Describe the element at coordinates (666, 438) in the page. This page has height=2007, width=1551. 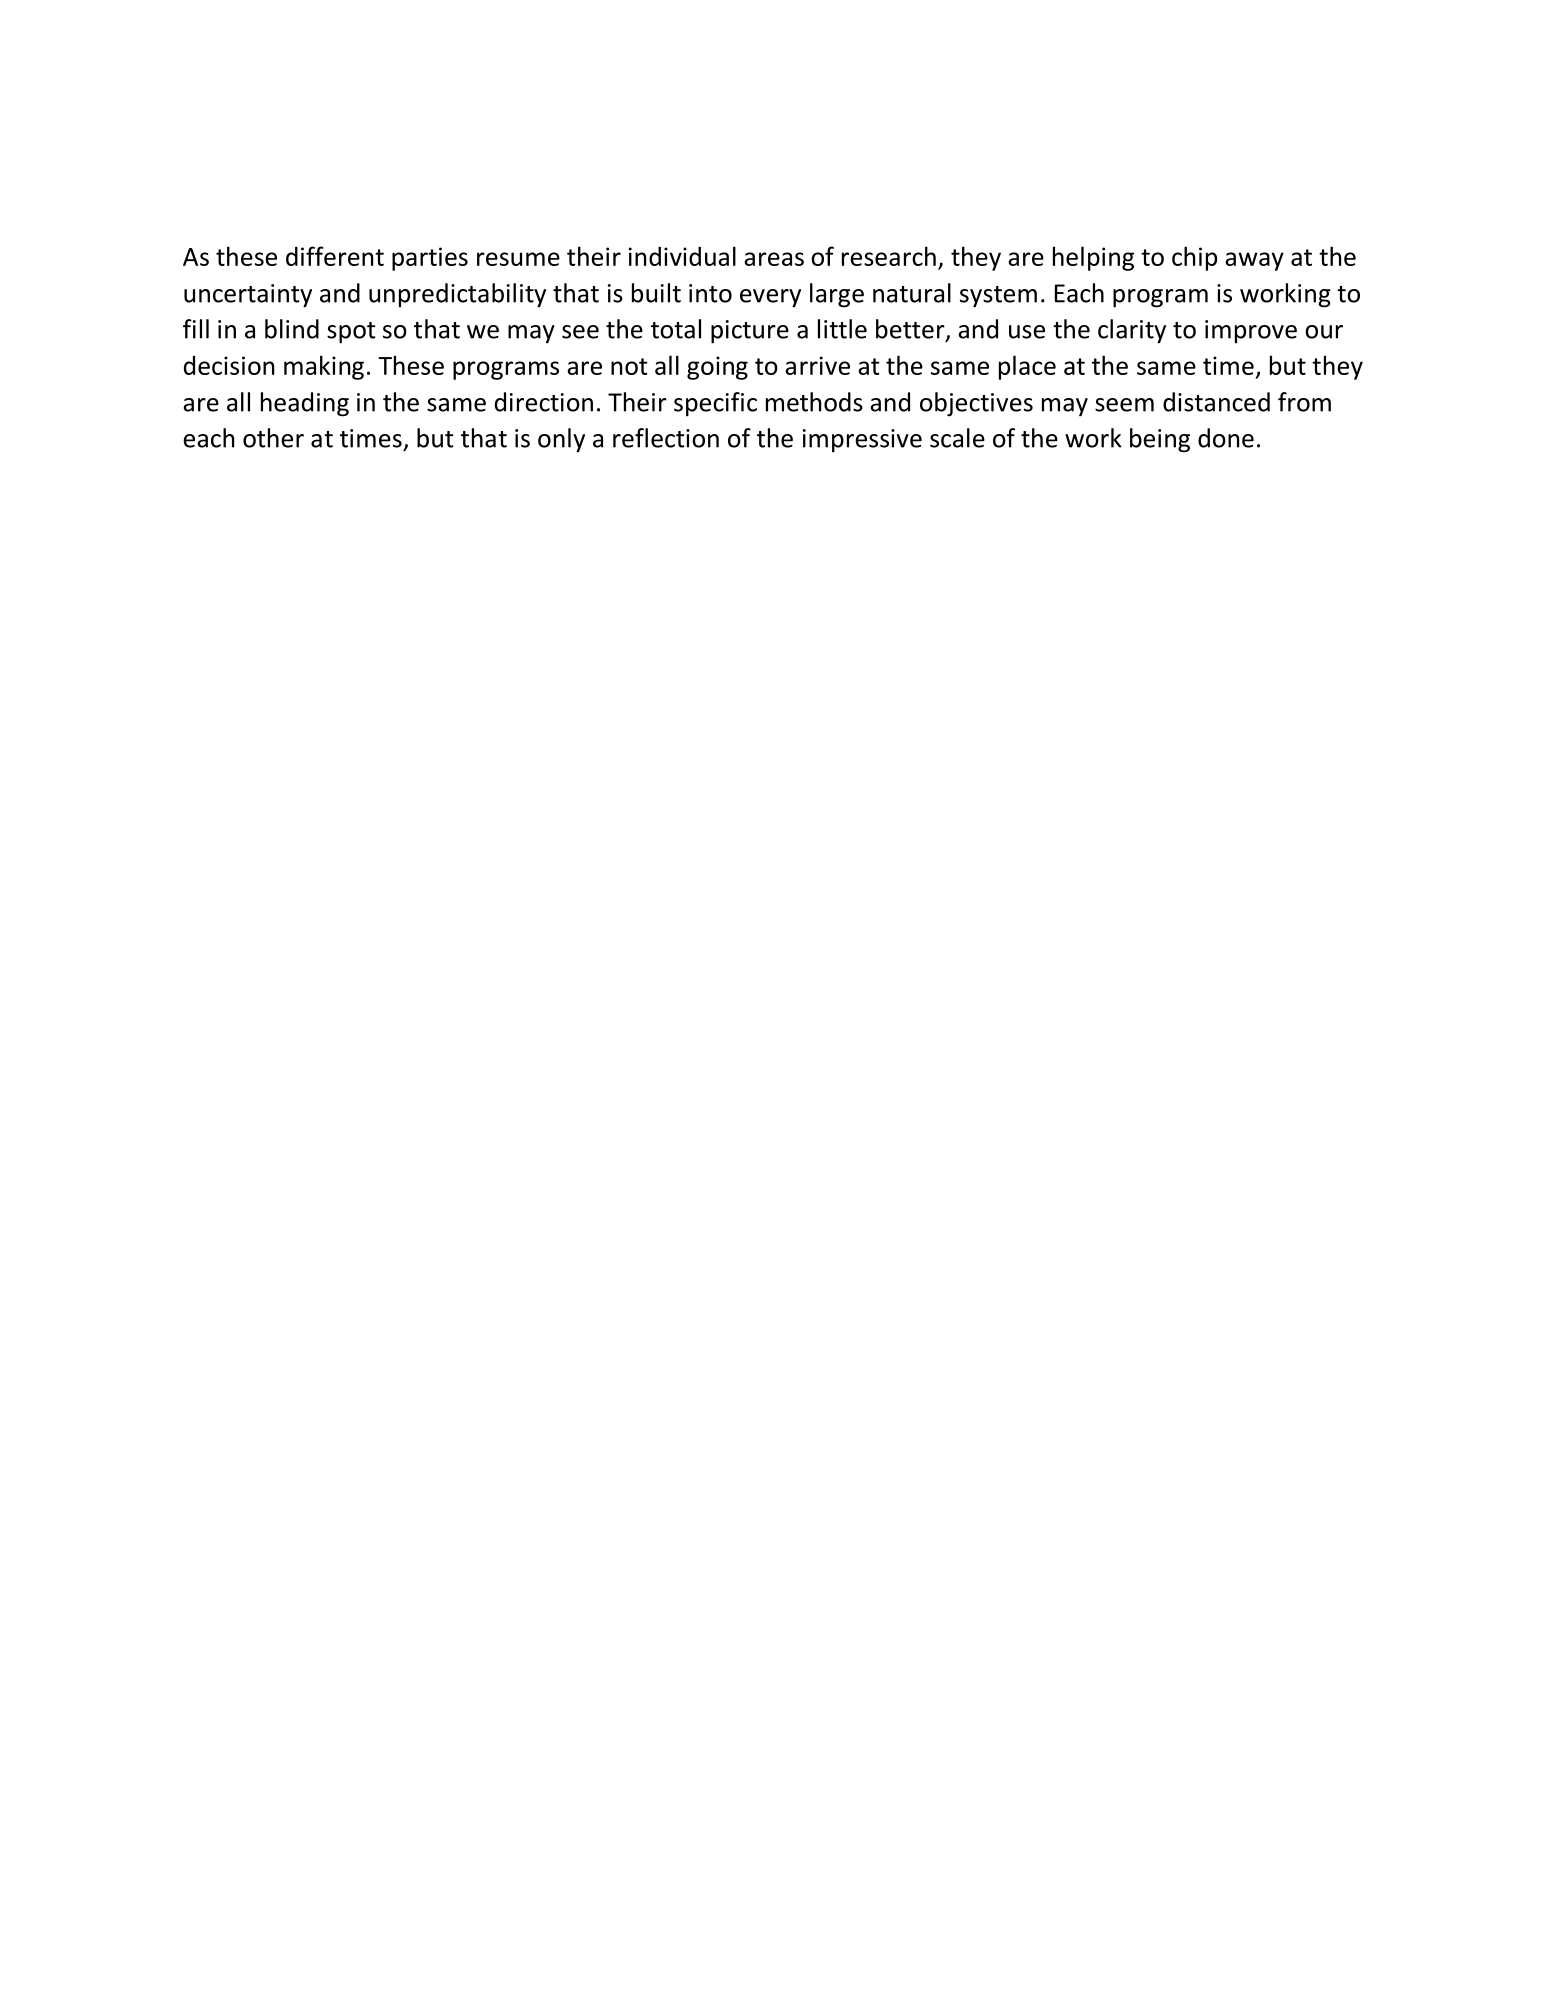
I see `reflection` at that location.
